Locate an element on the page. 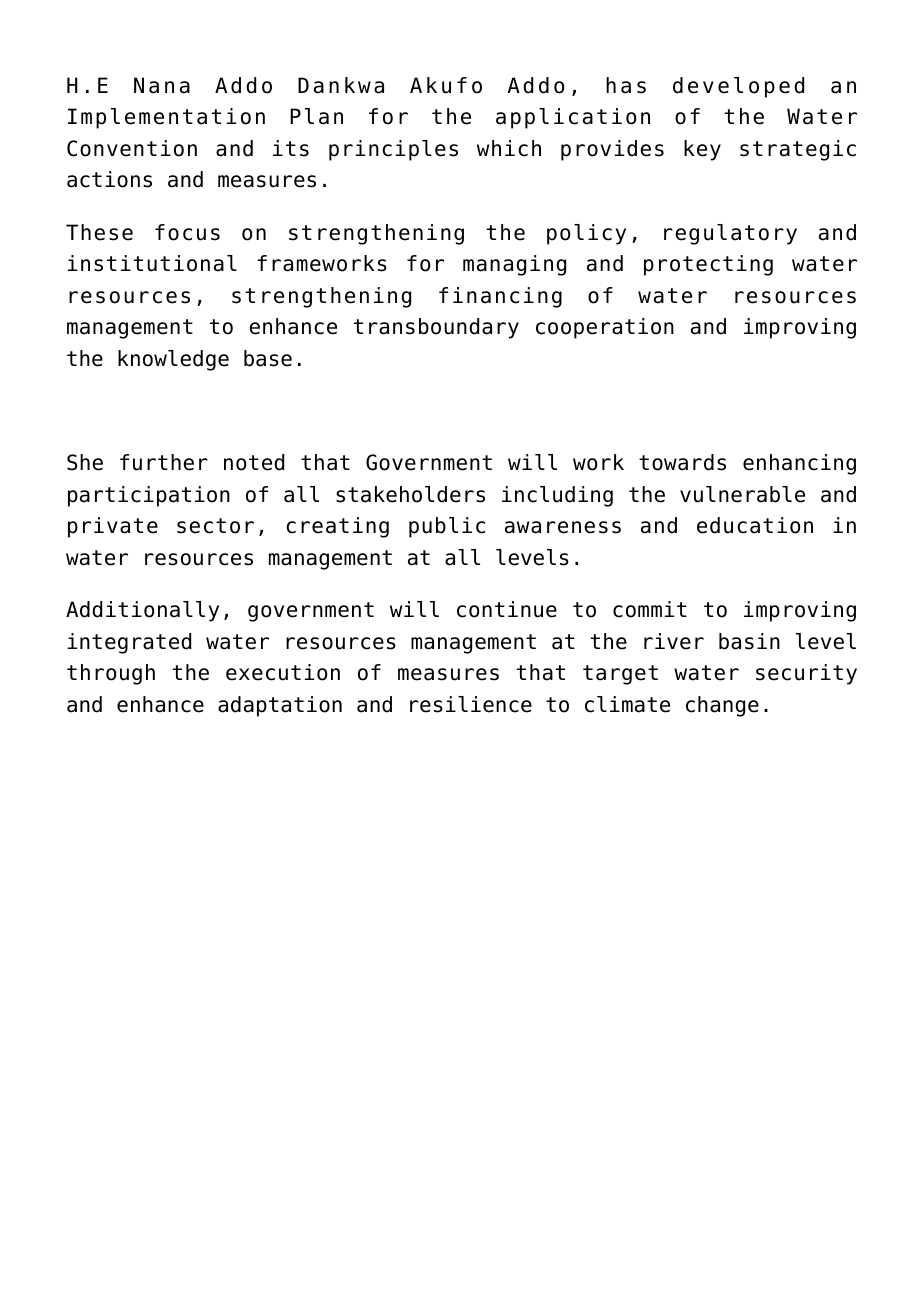 This page has width=924, height=1308. principles is located at coordinates (393, 150).
